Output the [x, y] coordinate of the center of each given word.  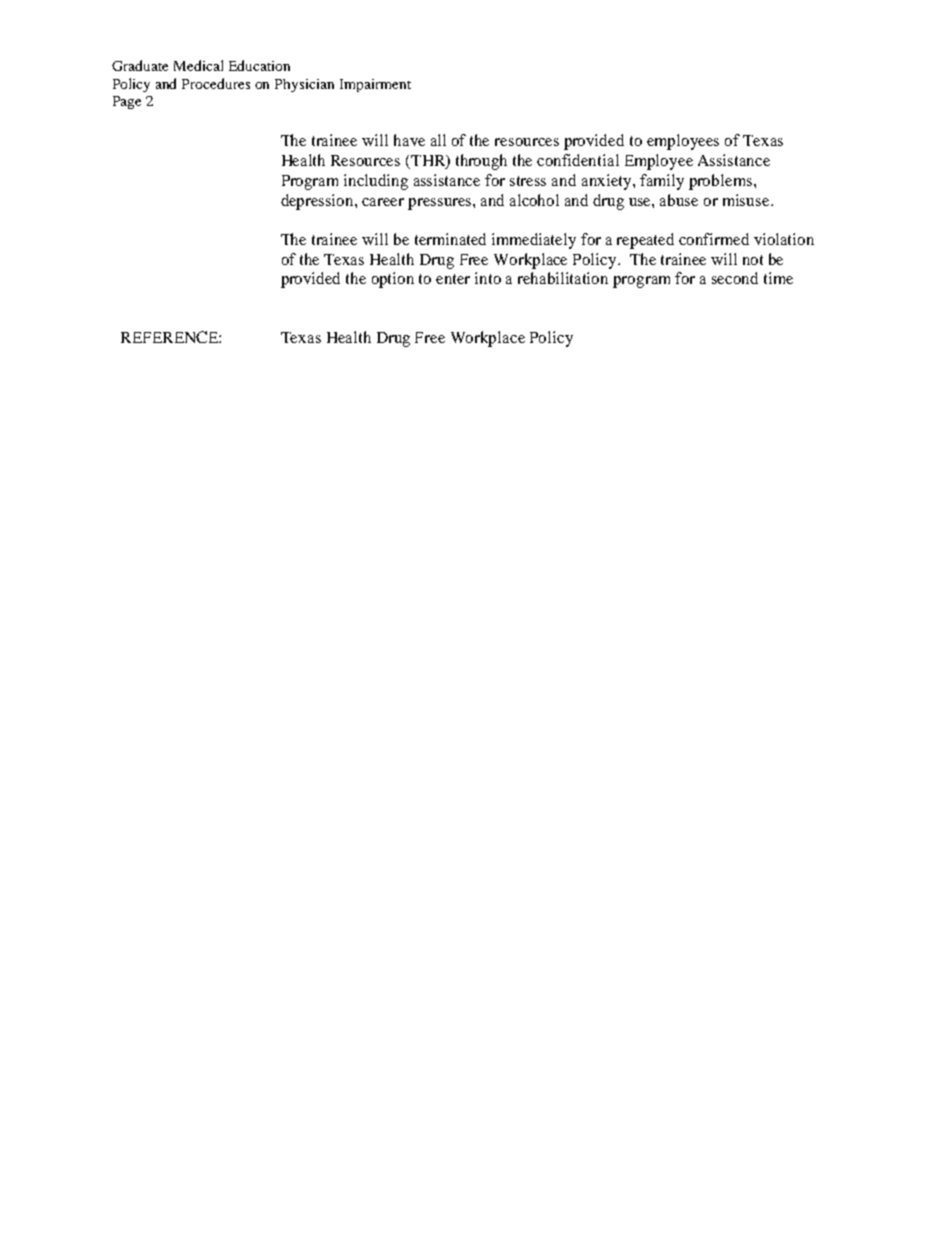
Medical [198, 65]
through [481, 162]
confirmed [714, 239]
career [383, 202]
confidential [578, 160]
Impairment [375, 85]
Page [127, 102]
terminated [450, 239]
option [393, 280]
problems [720, 182]
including [376, 182]
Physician [304, 85]
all [438, 140]
